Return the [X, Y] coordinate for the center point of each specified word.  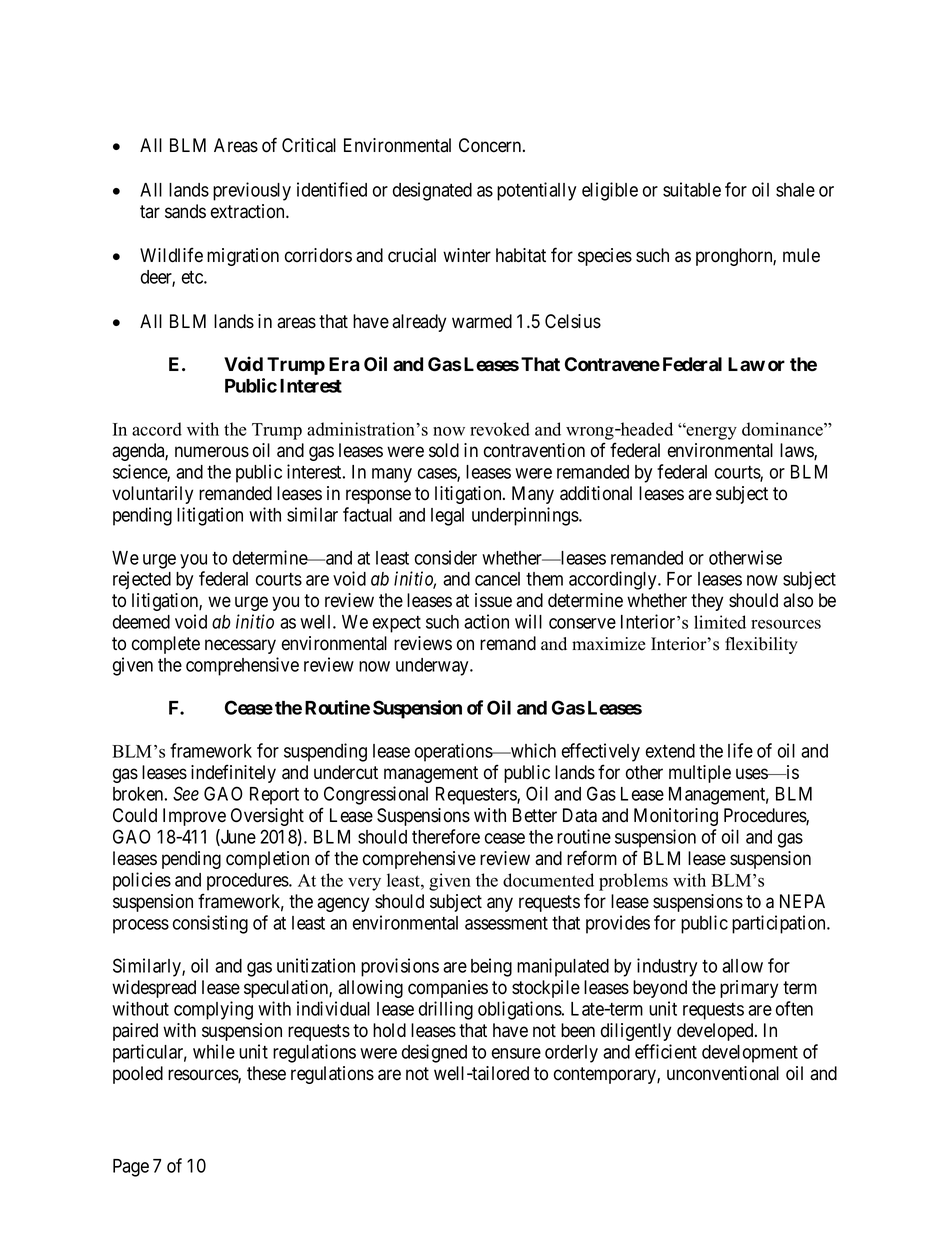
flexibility [761, 645]
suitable [692, 189]
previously [252, 191]
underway [433, 667]
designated [432, 191]
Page [131, 1168]
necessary [240, 646]
